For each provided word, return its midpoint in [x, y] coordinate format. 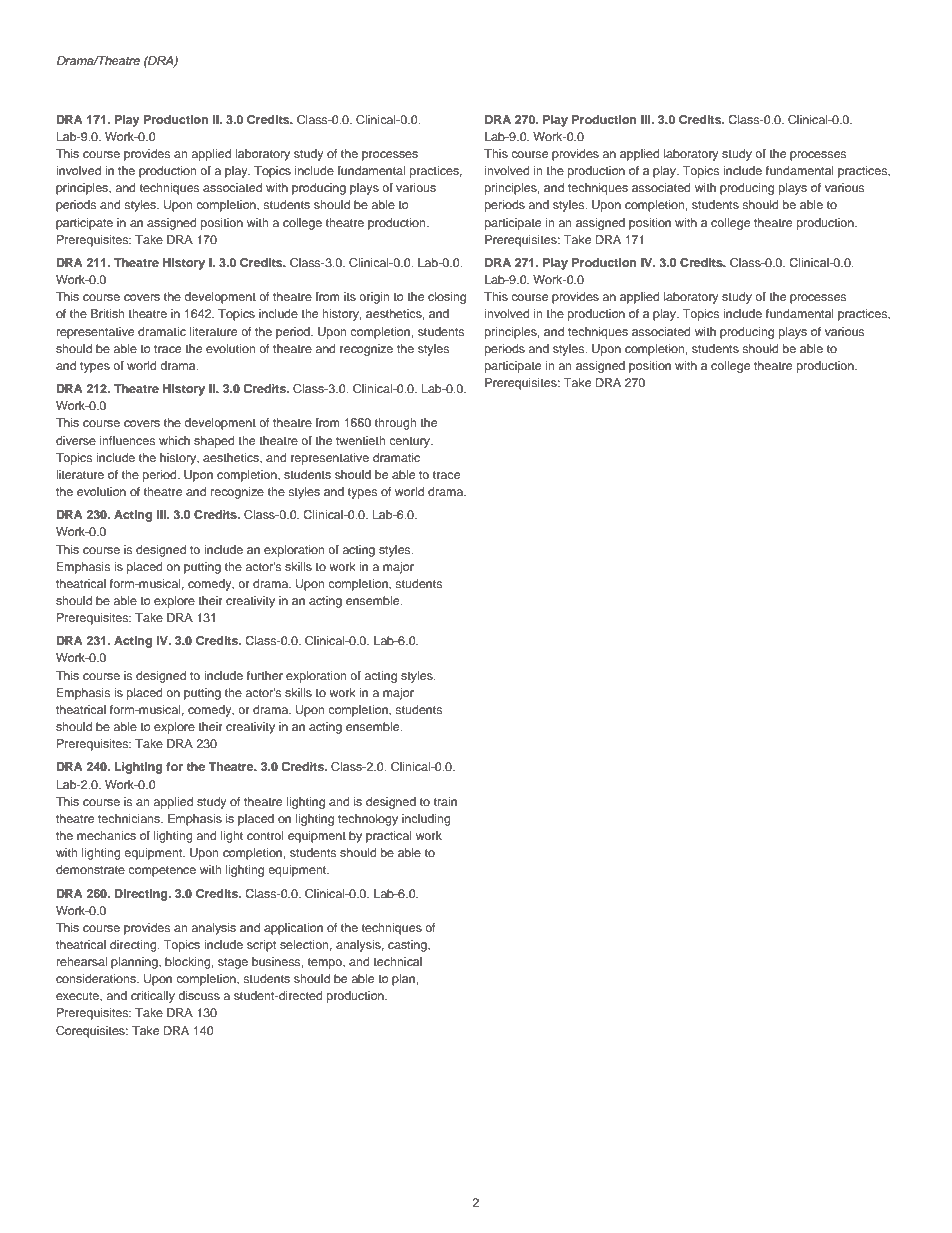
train [445, 801]
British [108, 313]
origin [374, 298]
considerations [97, 978]
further [265, 675]
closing [447, 298]
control [265, 835]
